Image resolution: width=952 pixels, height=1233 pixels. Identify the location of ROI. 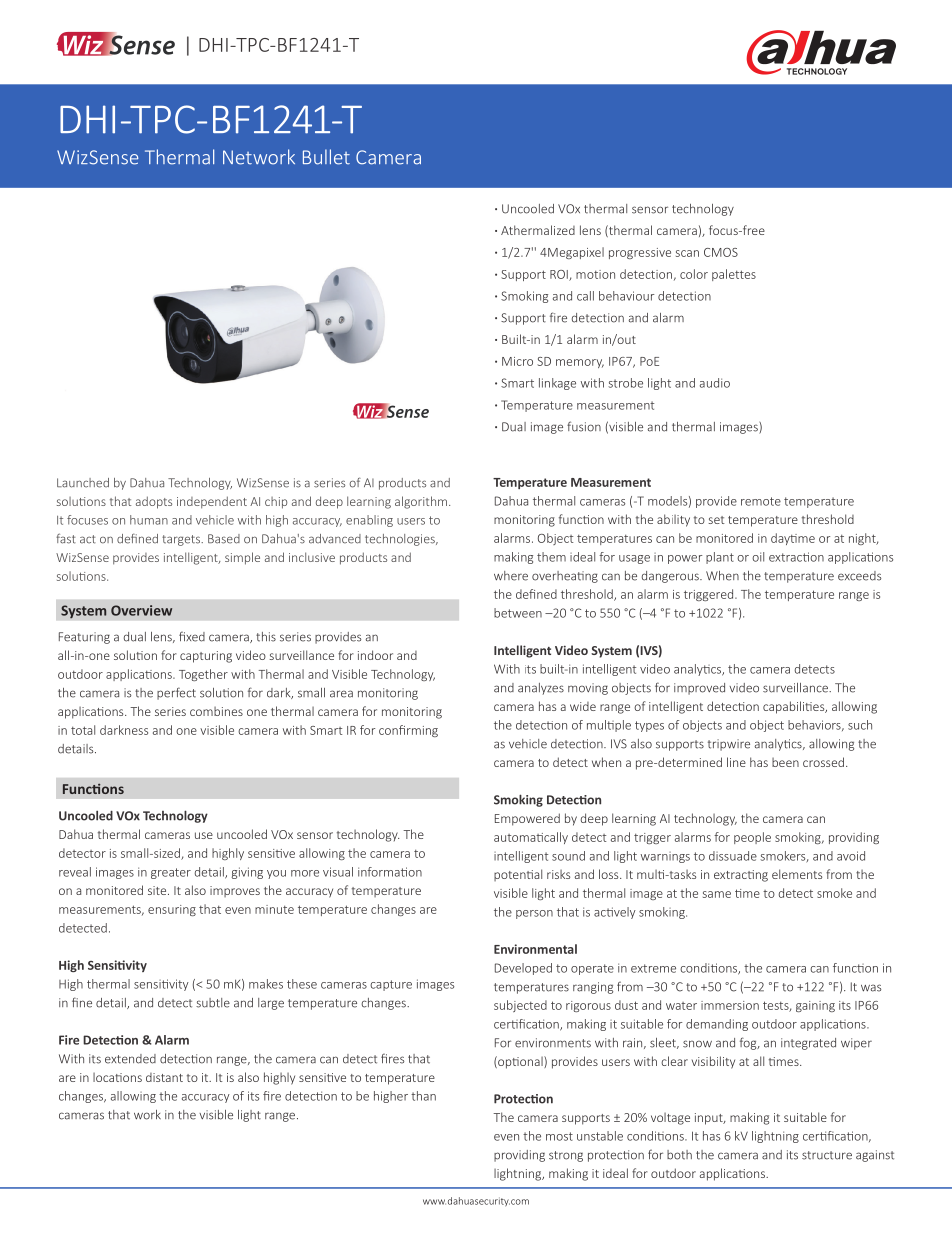
(560, 275).
